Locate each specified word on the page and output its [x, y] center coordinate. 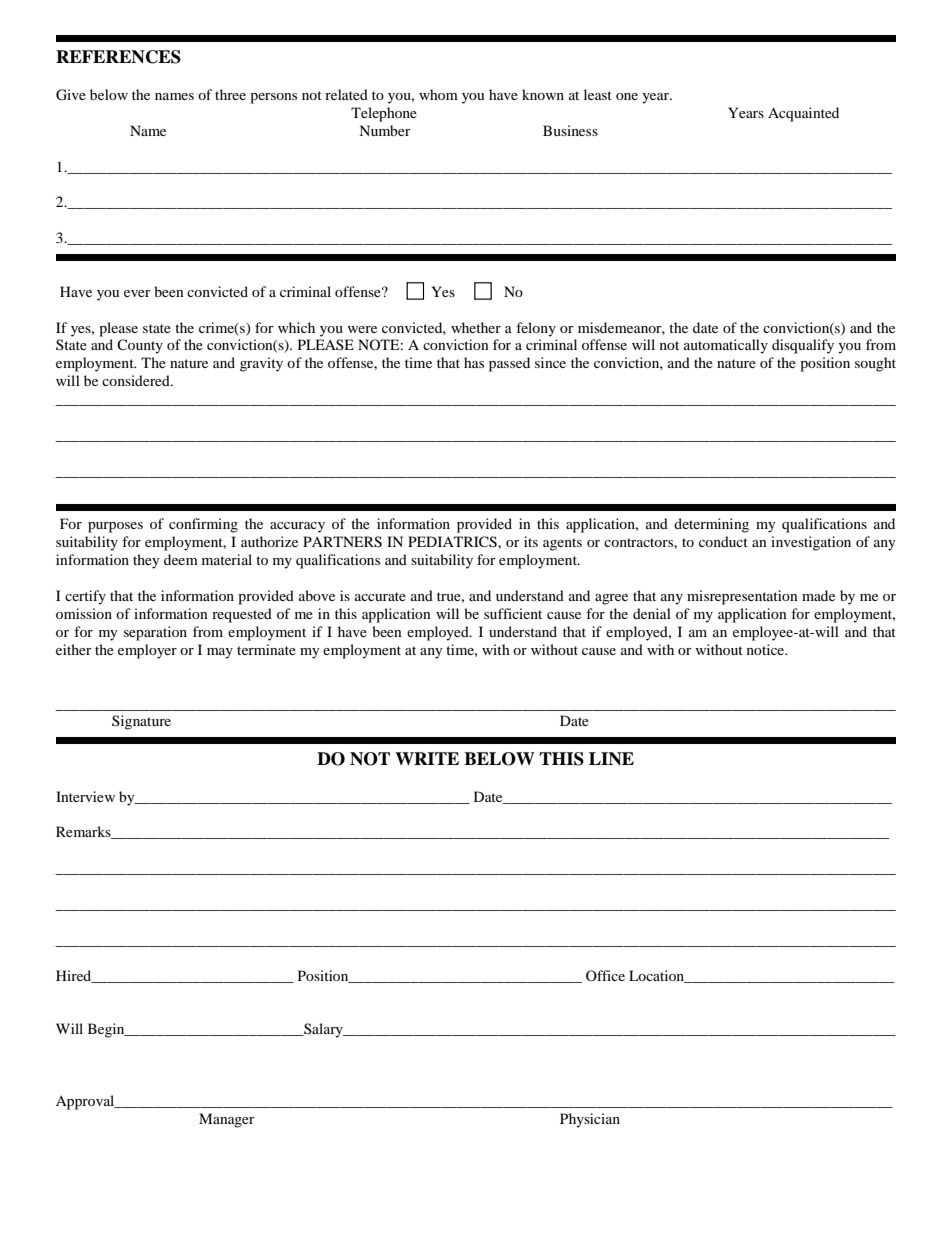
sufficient [513, 613]
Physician [590, 1120]
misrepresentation [742, 597]
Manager [227, 1120]
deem [181, 559]
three [230, 94]
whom [438, 94]
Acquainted [803, 114]
